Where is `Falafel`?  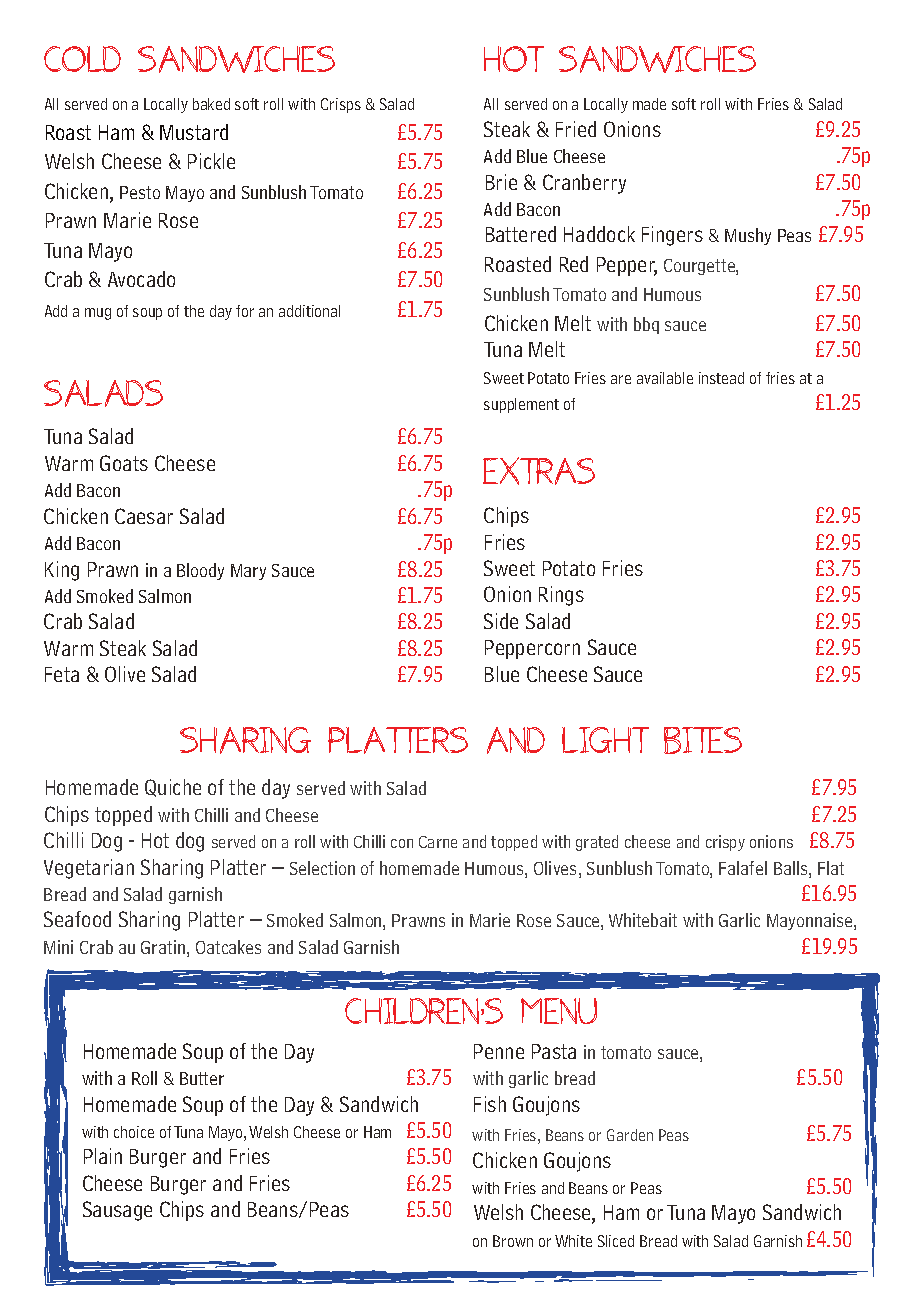
Falafel is located at coordinates (743, 868).
